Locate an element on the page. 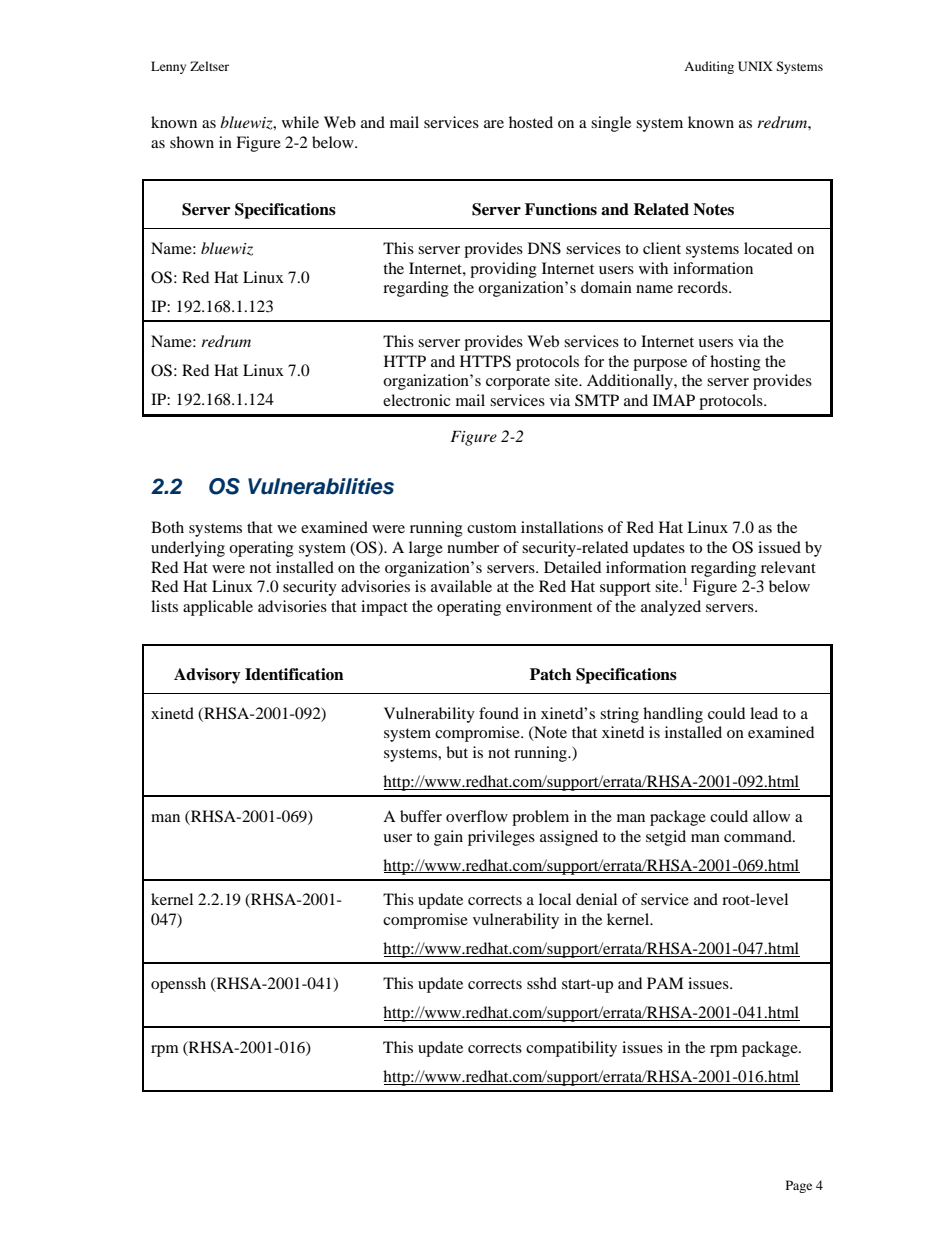 Image resolution: width=952 pixels, height=1233 pixels. openssh is located at coordinates (178, 985).
